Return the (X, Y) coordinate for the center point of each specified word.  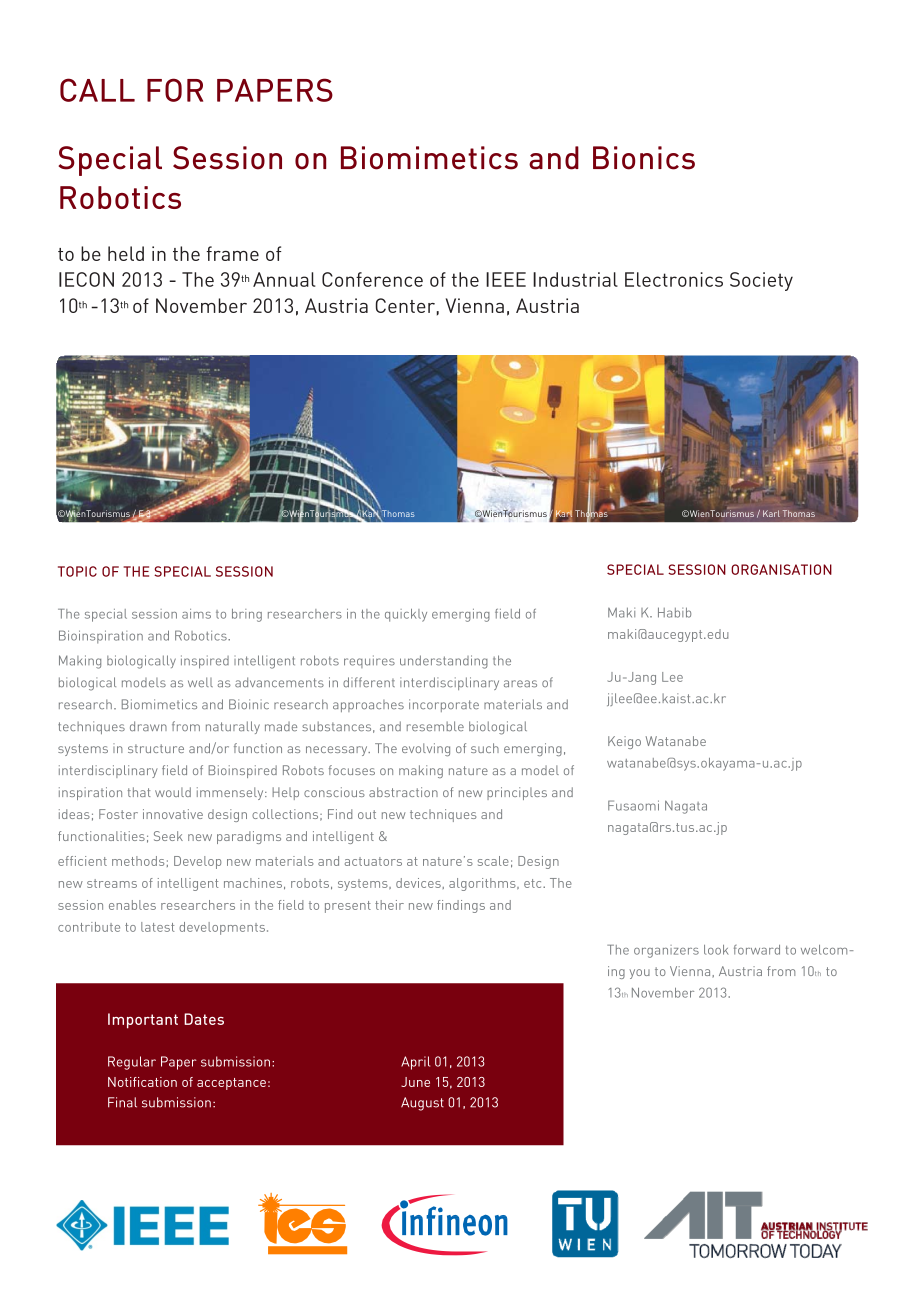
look (716, 950)
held (126, 253)
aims (196, 614)
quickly (406, 615)
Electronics (674, 279)
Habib (674, 612)
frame (232, 253)
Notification (142, 1082)
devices (418, 883)
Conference (372, 279)
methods (138, 861)
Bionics (644, 158)
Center (405, 305)
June (415, 1082)
